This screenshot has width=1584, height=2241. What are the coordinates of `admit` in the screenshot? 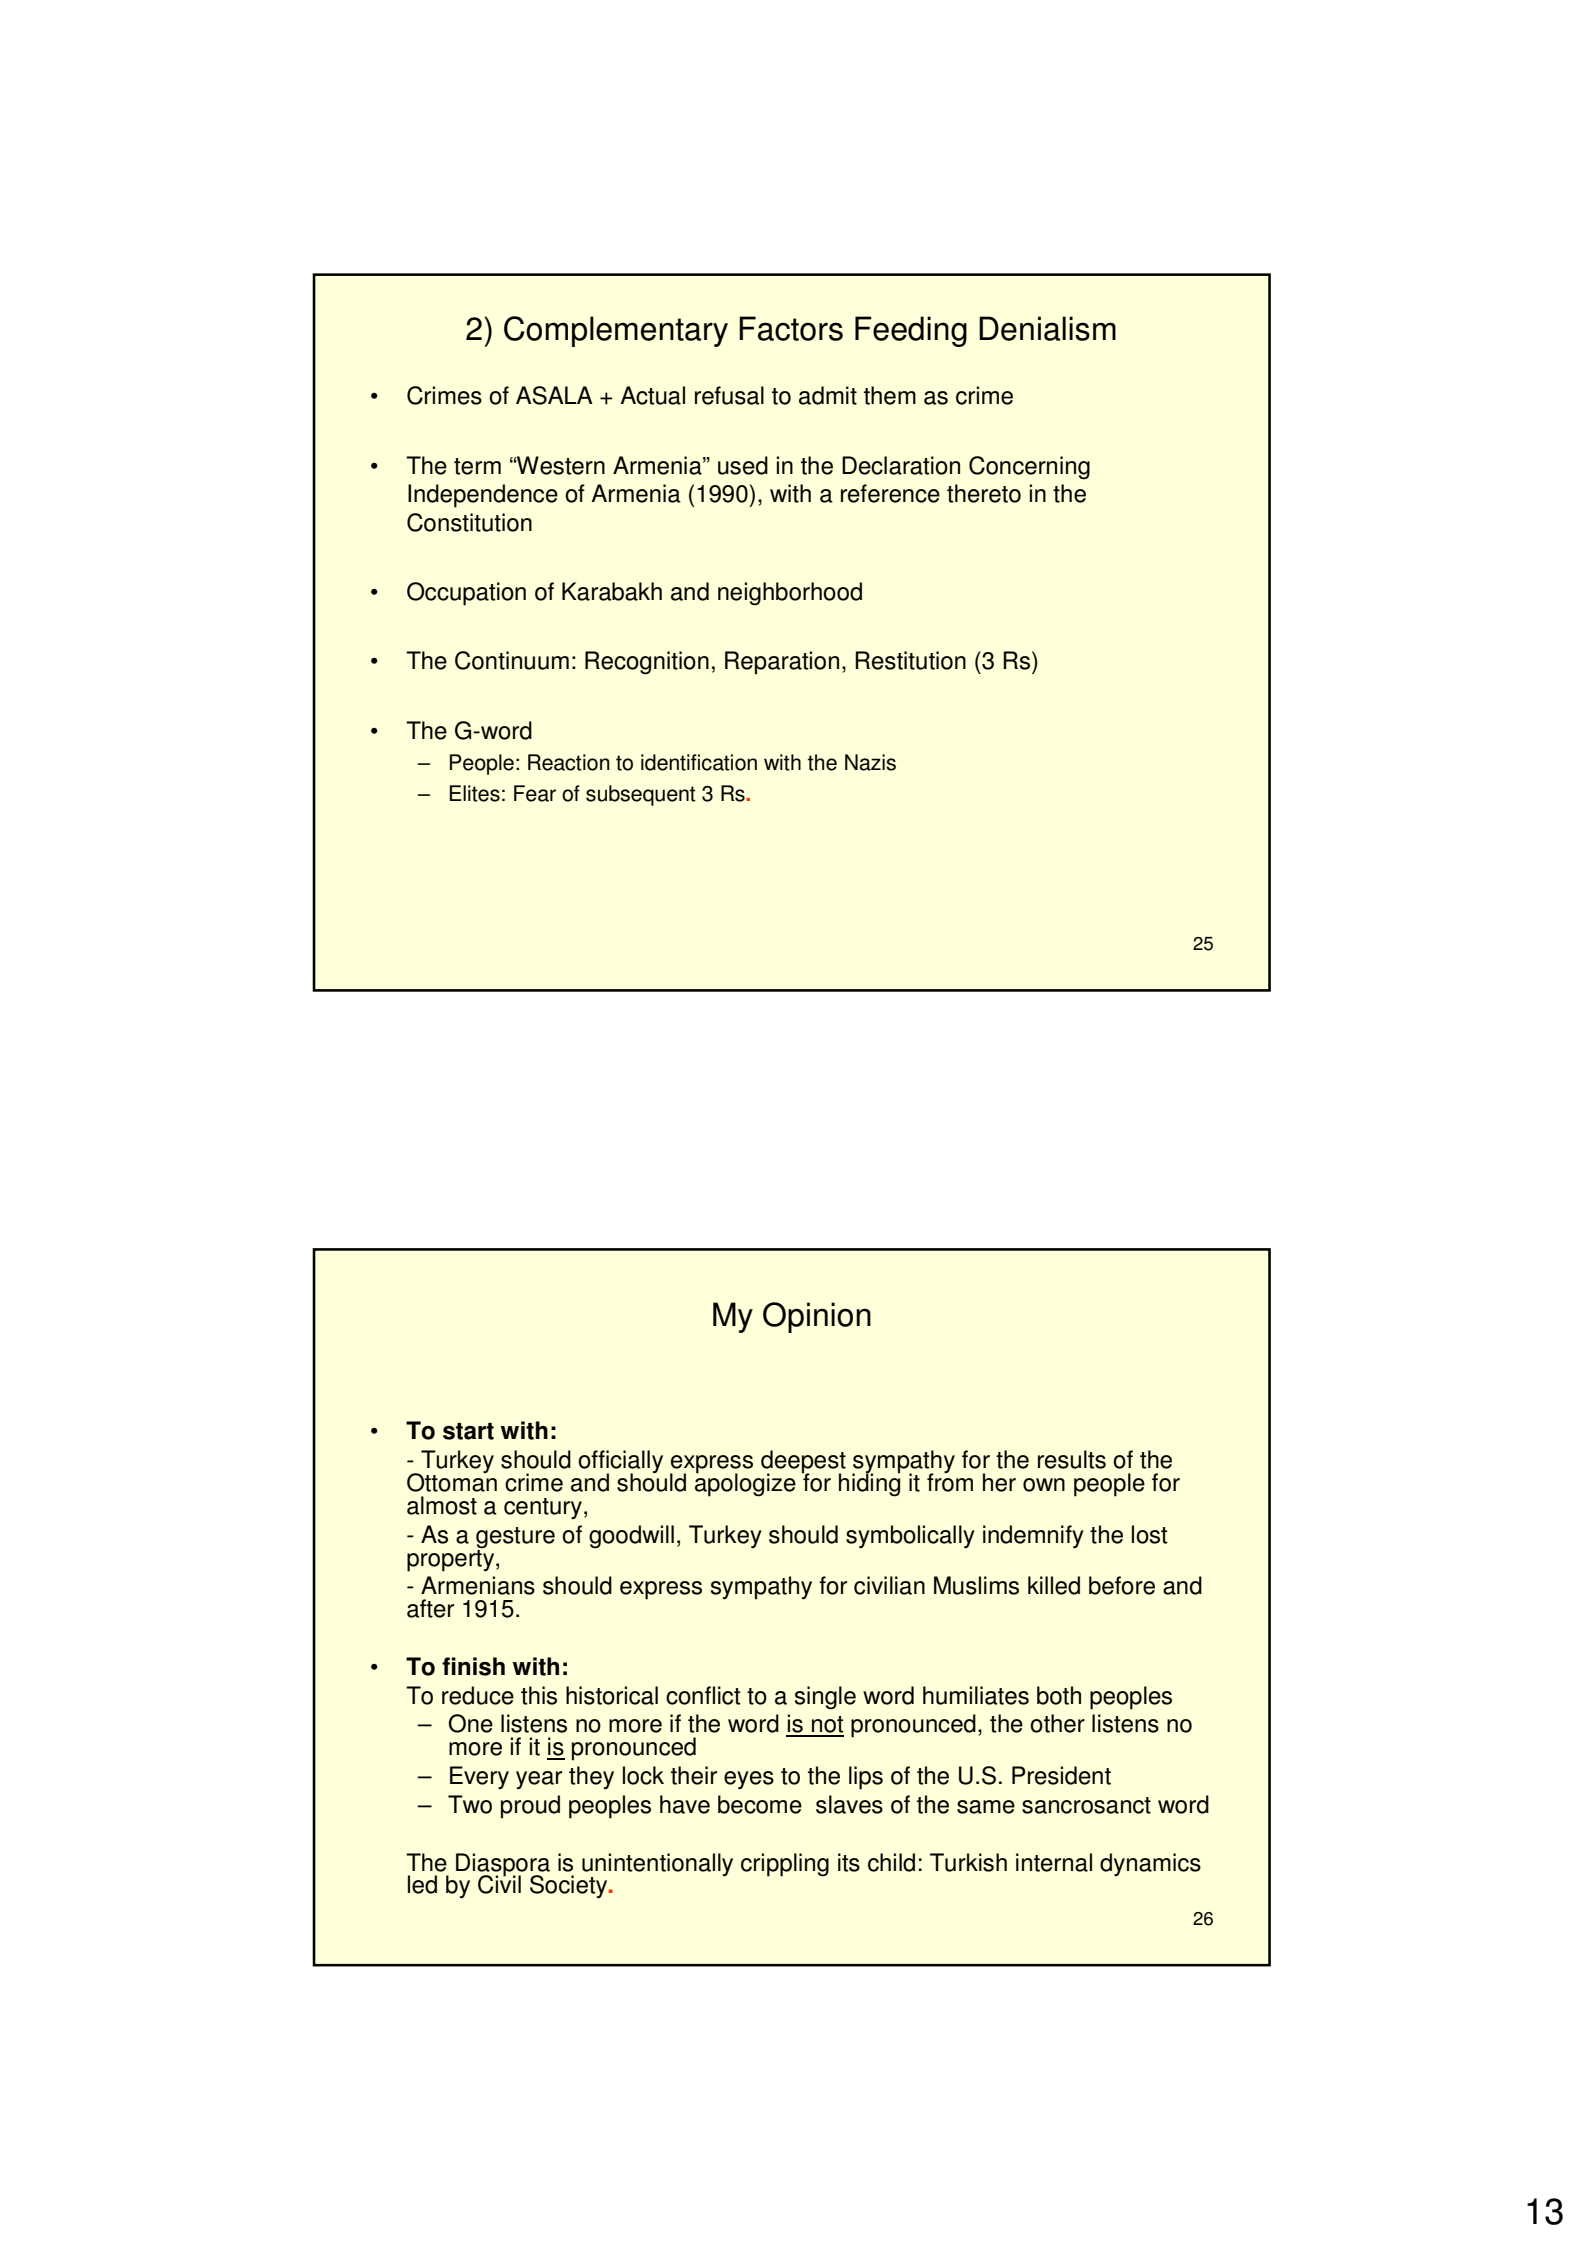 It's located at (828, 395).
